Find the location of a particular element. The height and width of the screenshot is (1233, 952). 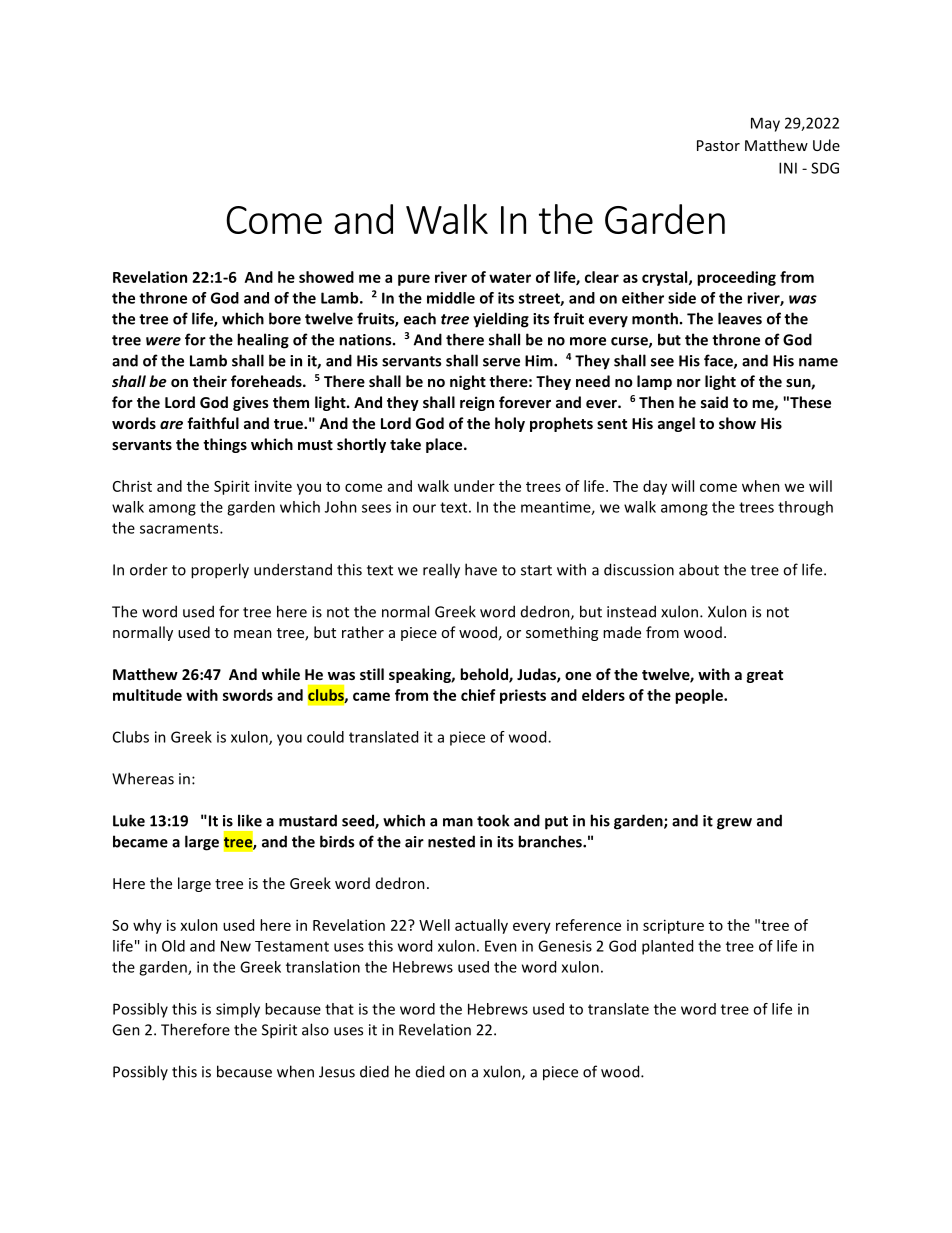

properly is located at coordinates (220, 571).
